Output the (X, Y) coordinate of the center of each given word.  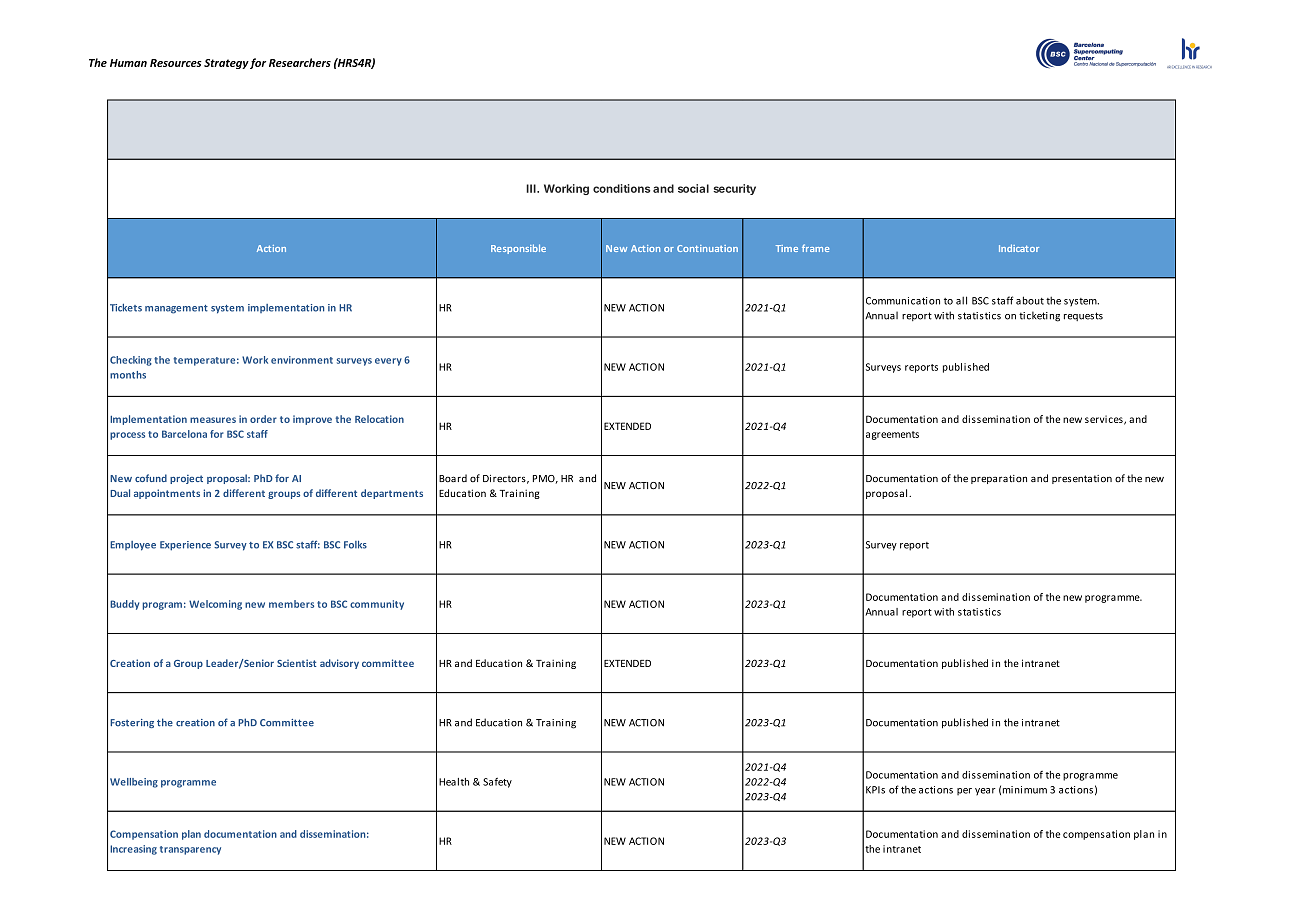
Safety (497, 783)
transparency (190, 850)
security (734, 189)
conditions (621, 188)
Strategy (226, 64)
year (985, 792)
